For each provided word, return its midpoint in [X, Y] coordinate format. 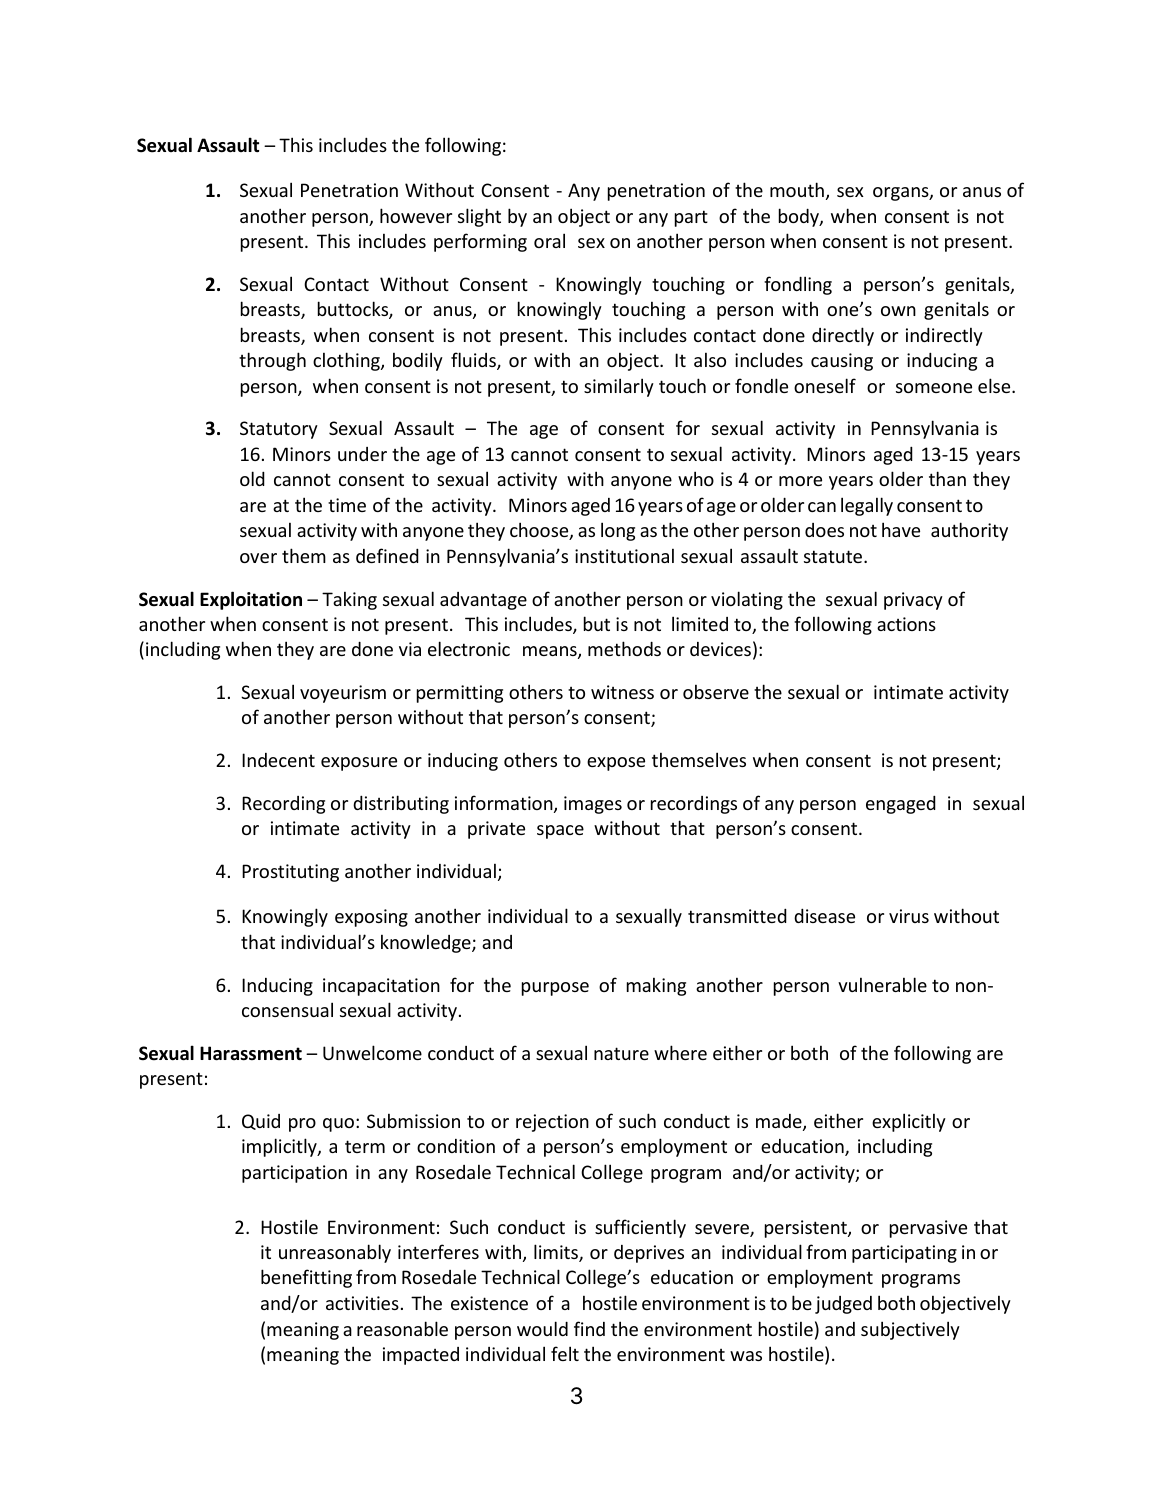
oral [549, 240]
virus [909, 916]
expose [616, 764]
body [800, 217]
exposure [359, 764]
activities [362, 1303]
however [416, 215]
